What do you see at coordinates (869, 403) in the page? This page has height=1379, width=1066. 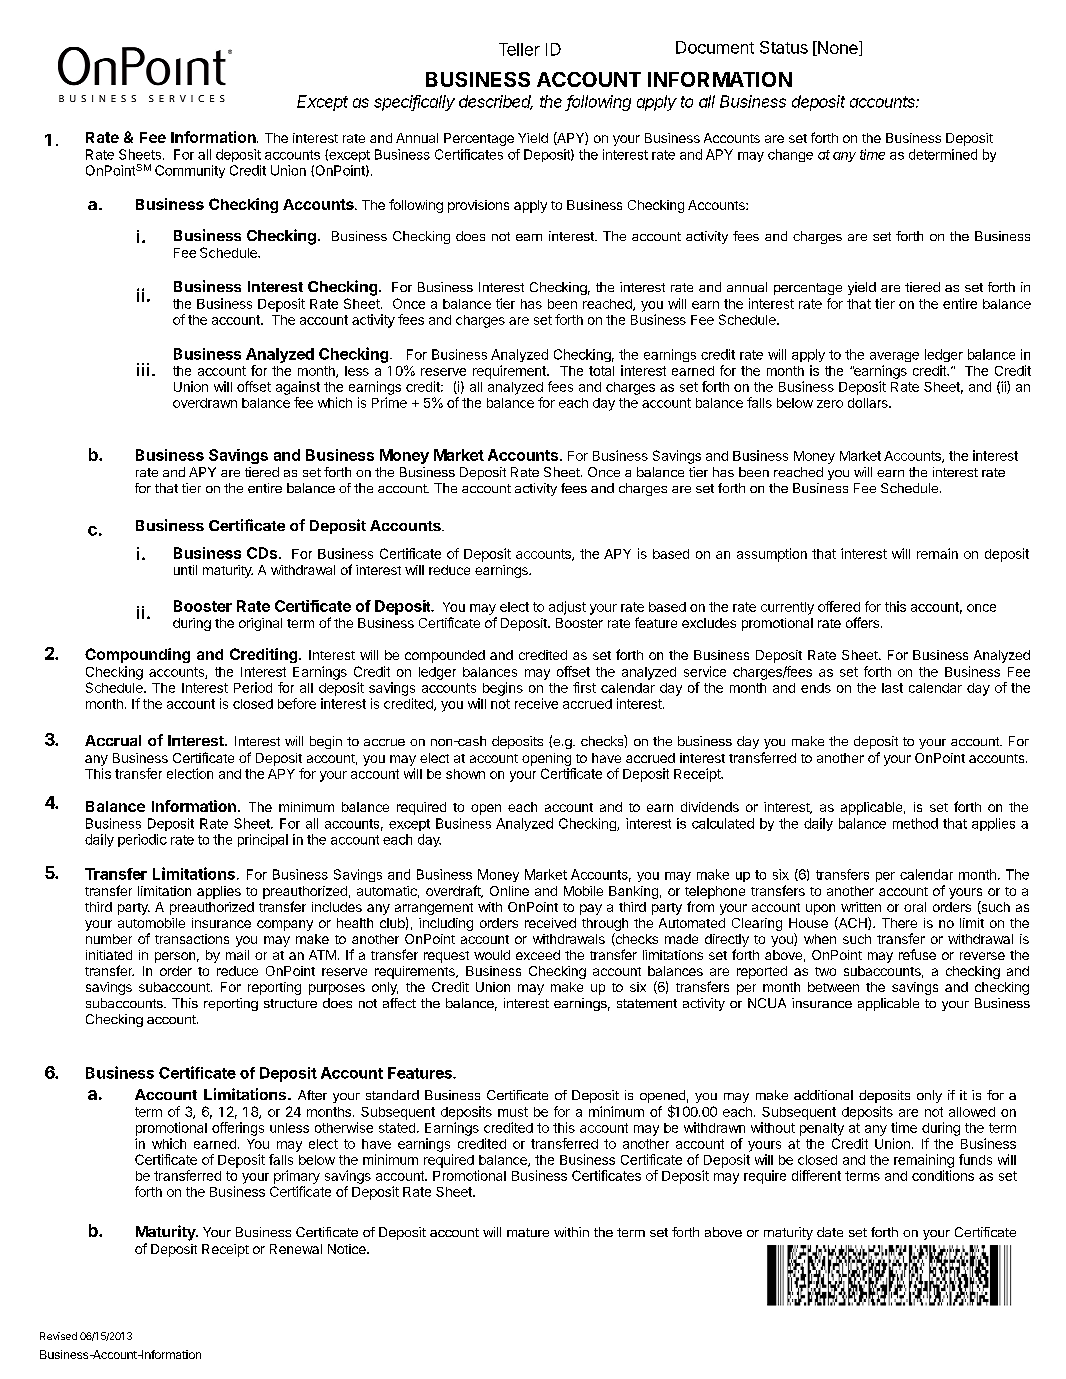 I see `dollars` at bounding box center [869, 403].
